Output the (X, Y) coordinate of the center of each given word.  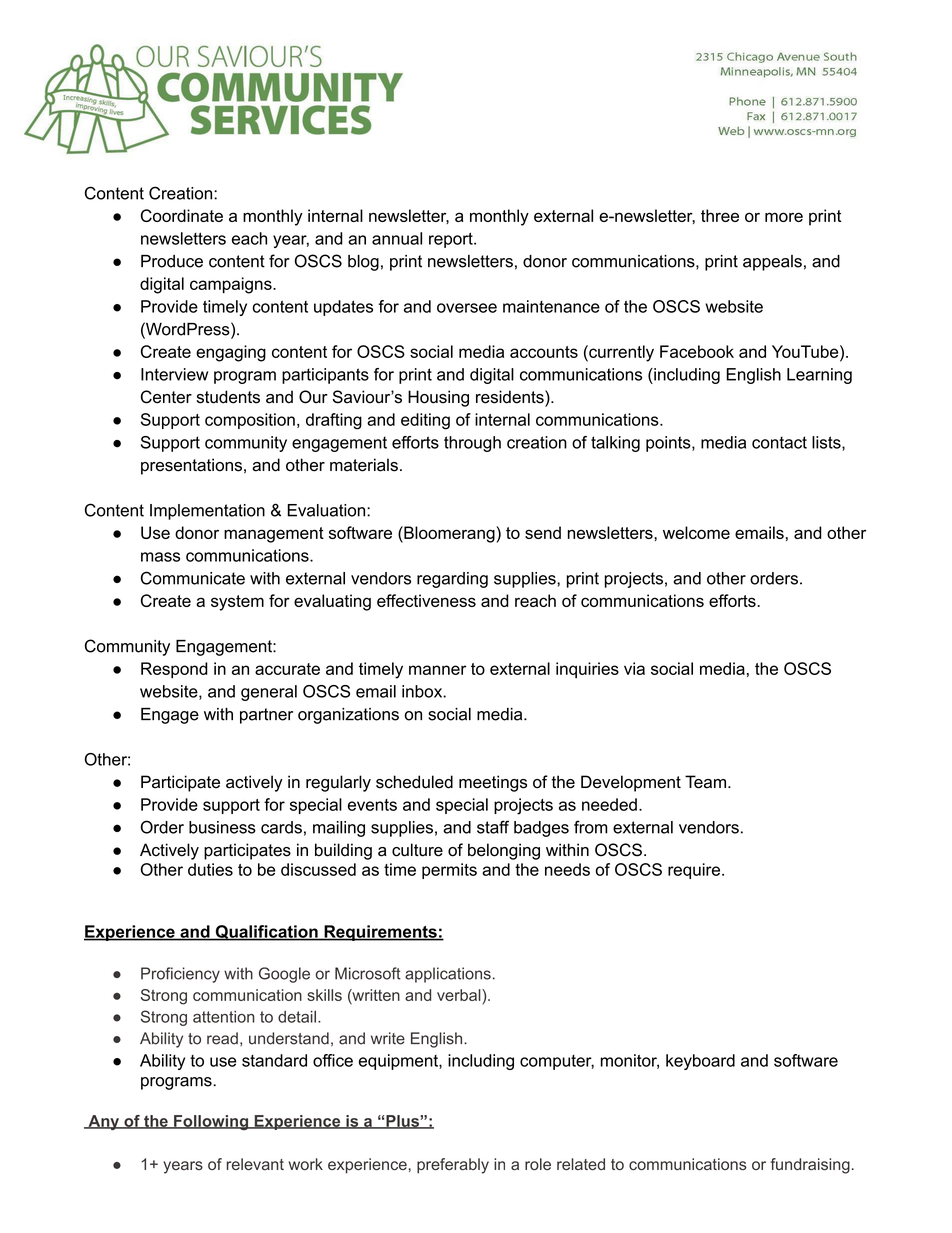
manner (437, 670)
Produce (172, 261)
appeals (772, 263)
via (634, 668)
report (452, 240)
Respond (174, 670)
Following (211, 1122)
